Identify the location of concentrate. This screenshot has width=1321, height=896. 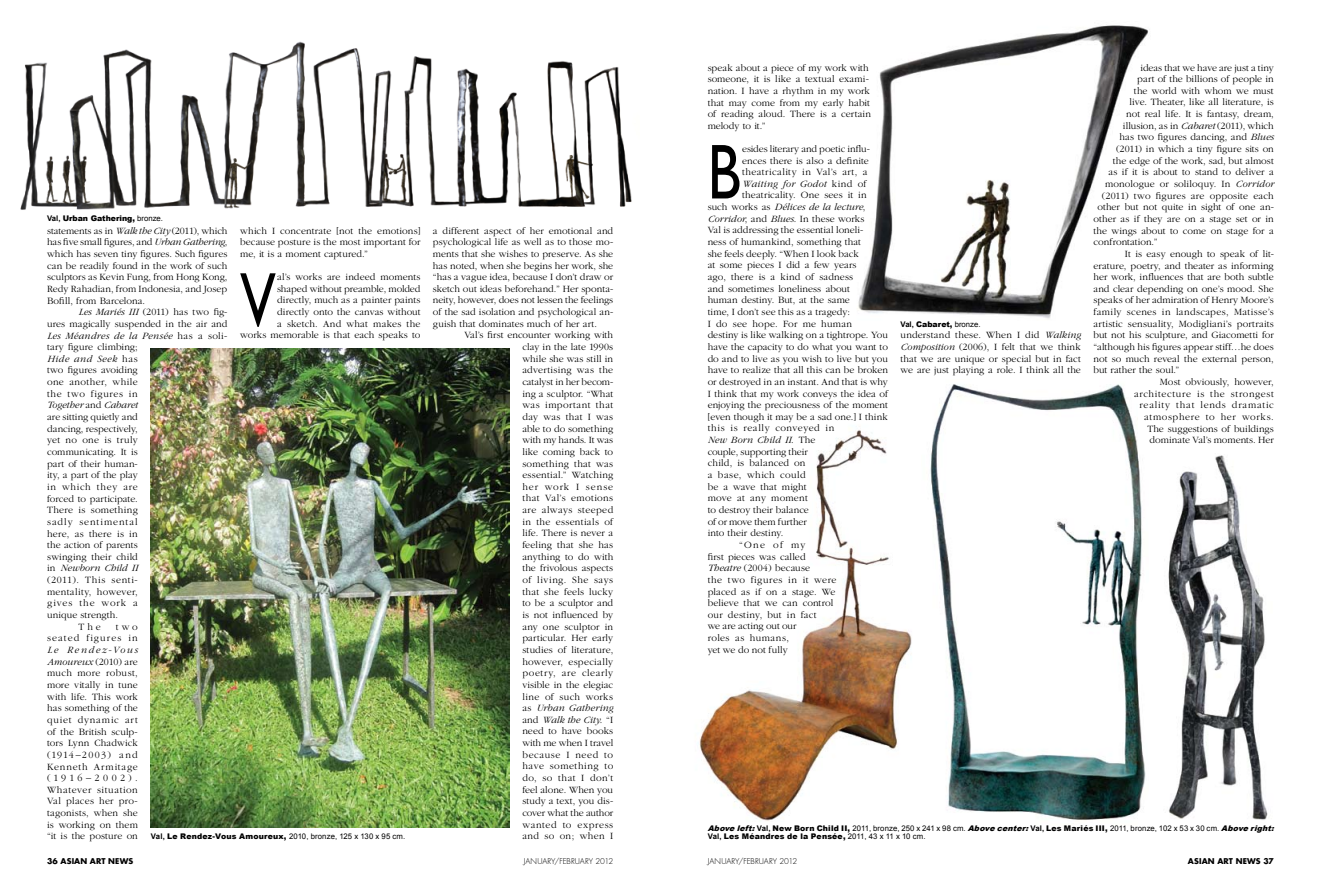
(305, 231).
